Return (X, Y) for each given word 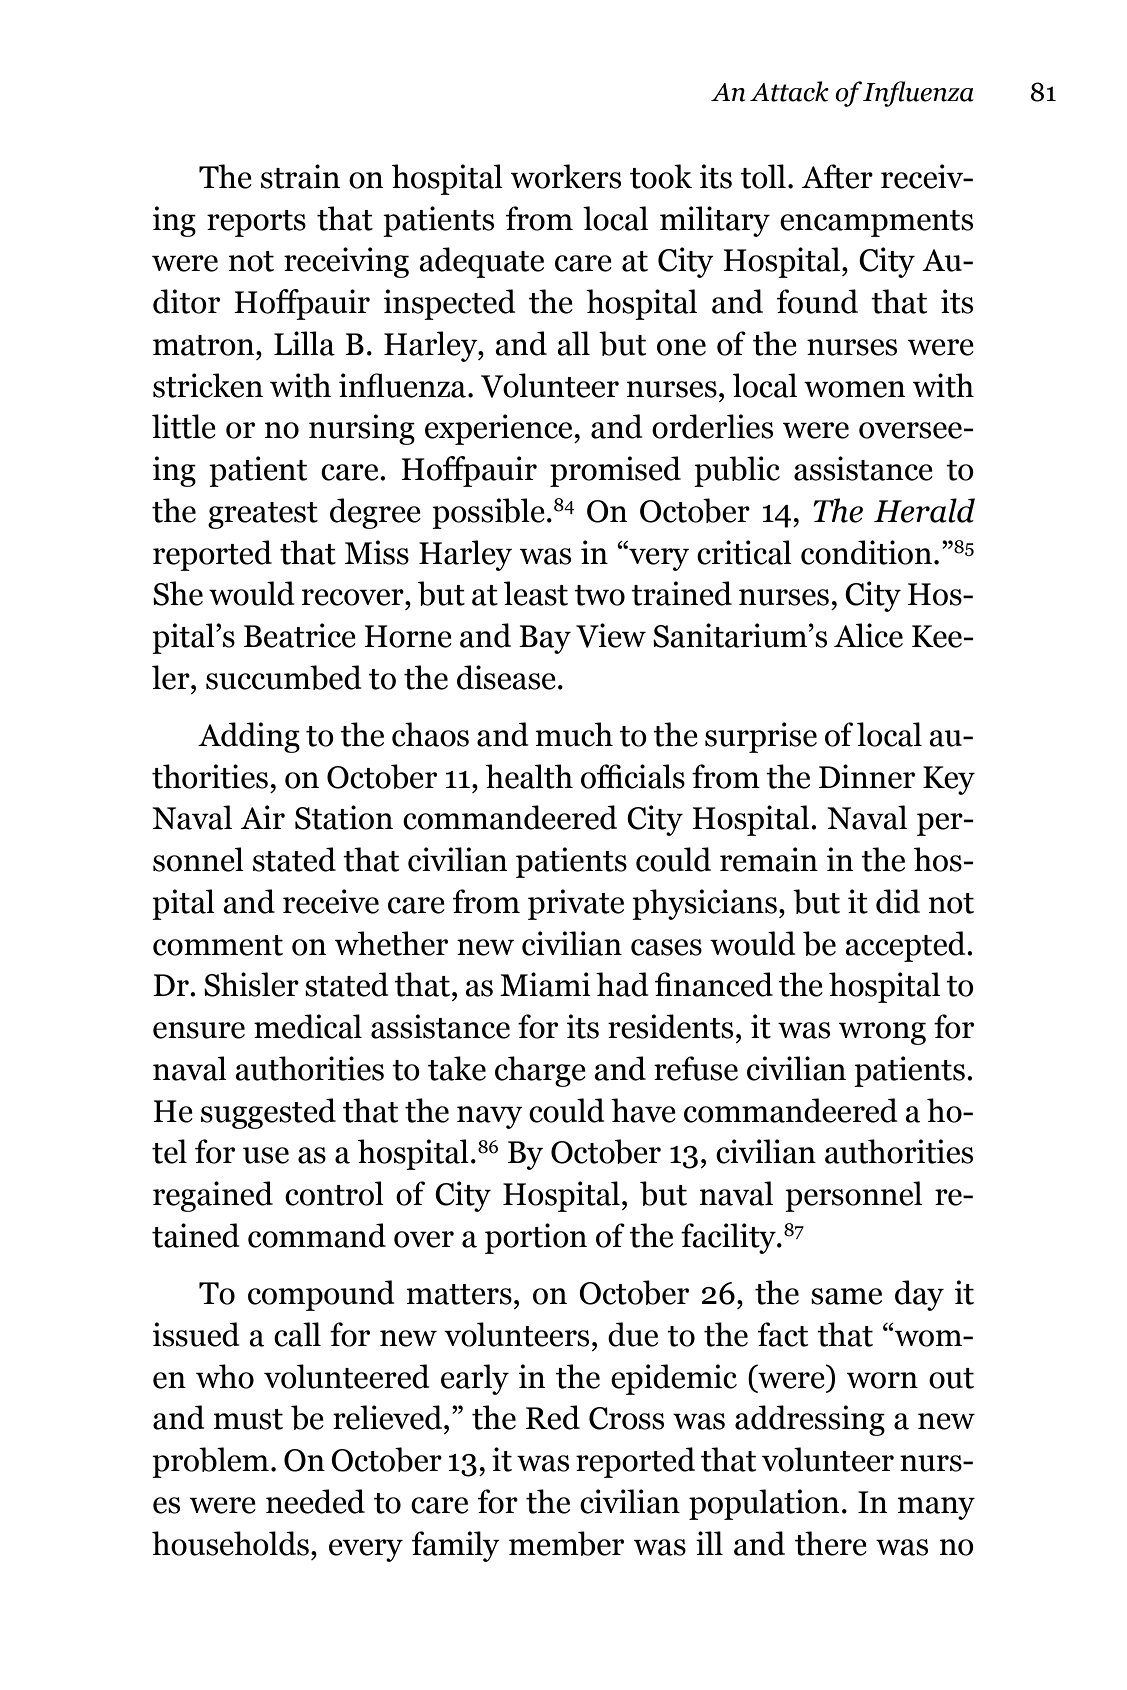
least (536, 593)
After (837, 176)
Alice (868, 635)
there (831, 1543)
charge (540, 1071)
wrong (882, 1033)
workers (566, 176)
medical (308, 1026)
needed (315, 1501)
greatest (263, 515)
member (566, 1543)
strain (300, 176)
